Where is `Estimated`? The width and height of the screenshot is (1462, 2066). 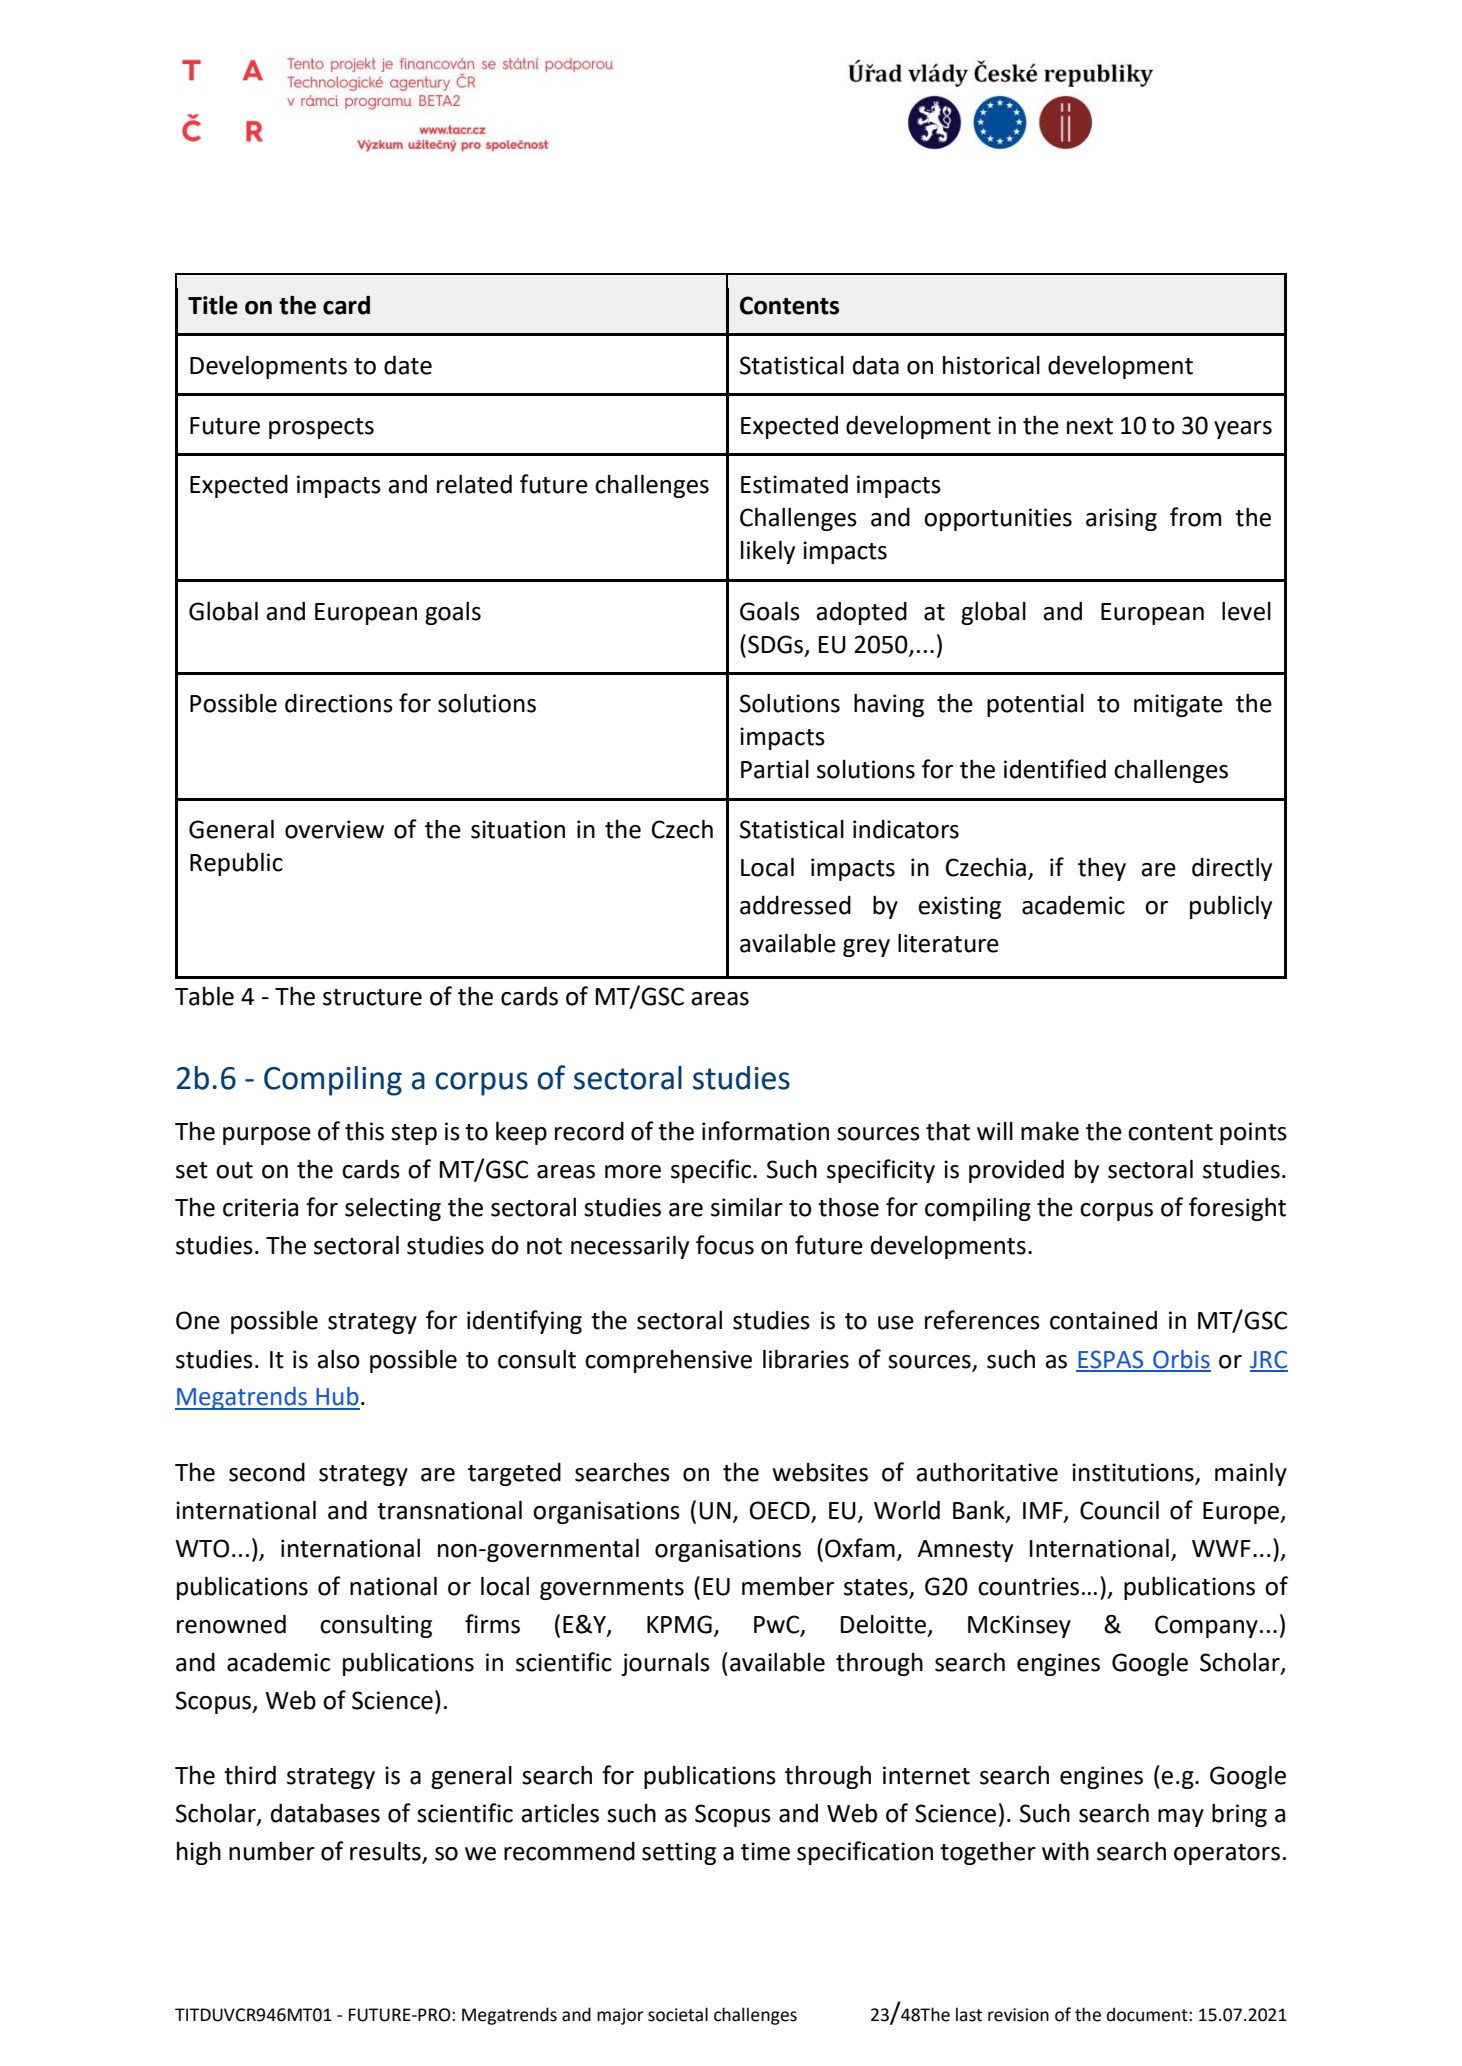
Estimated is located at coordinates (794, 484).
